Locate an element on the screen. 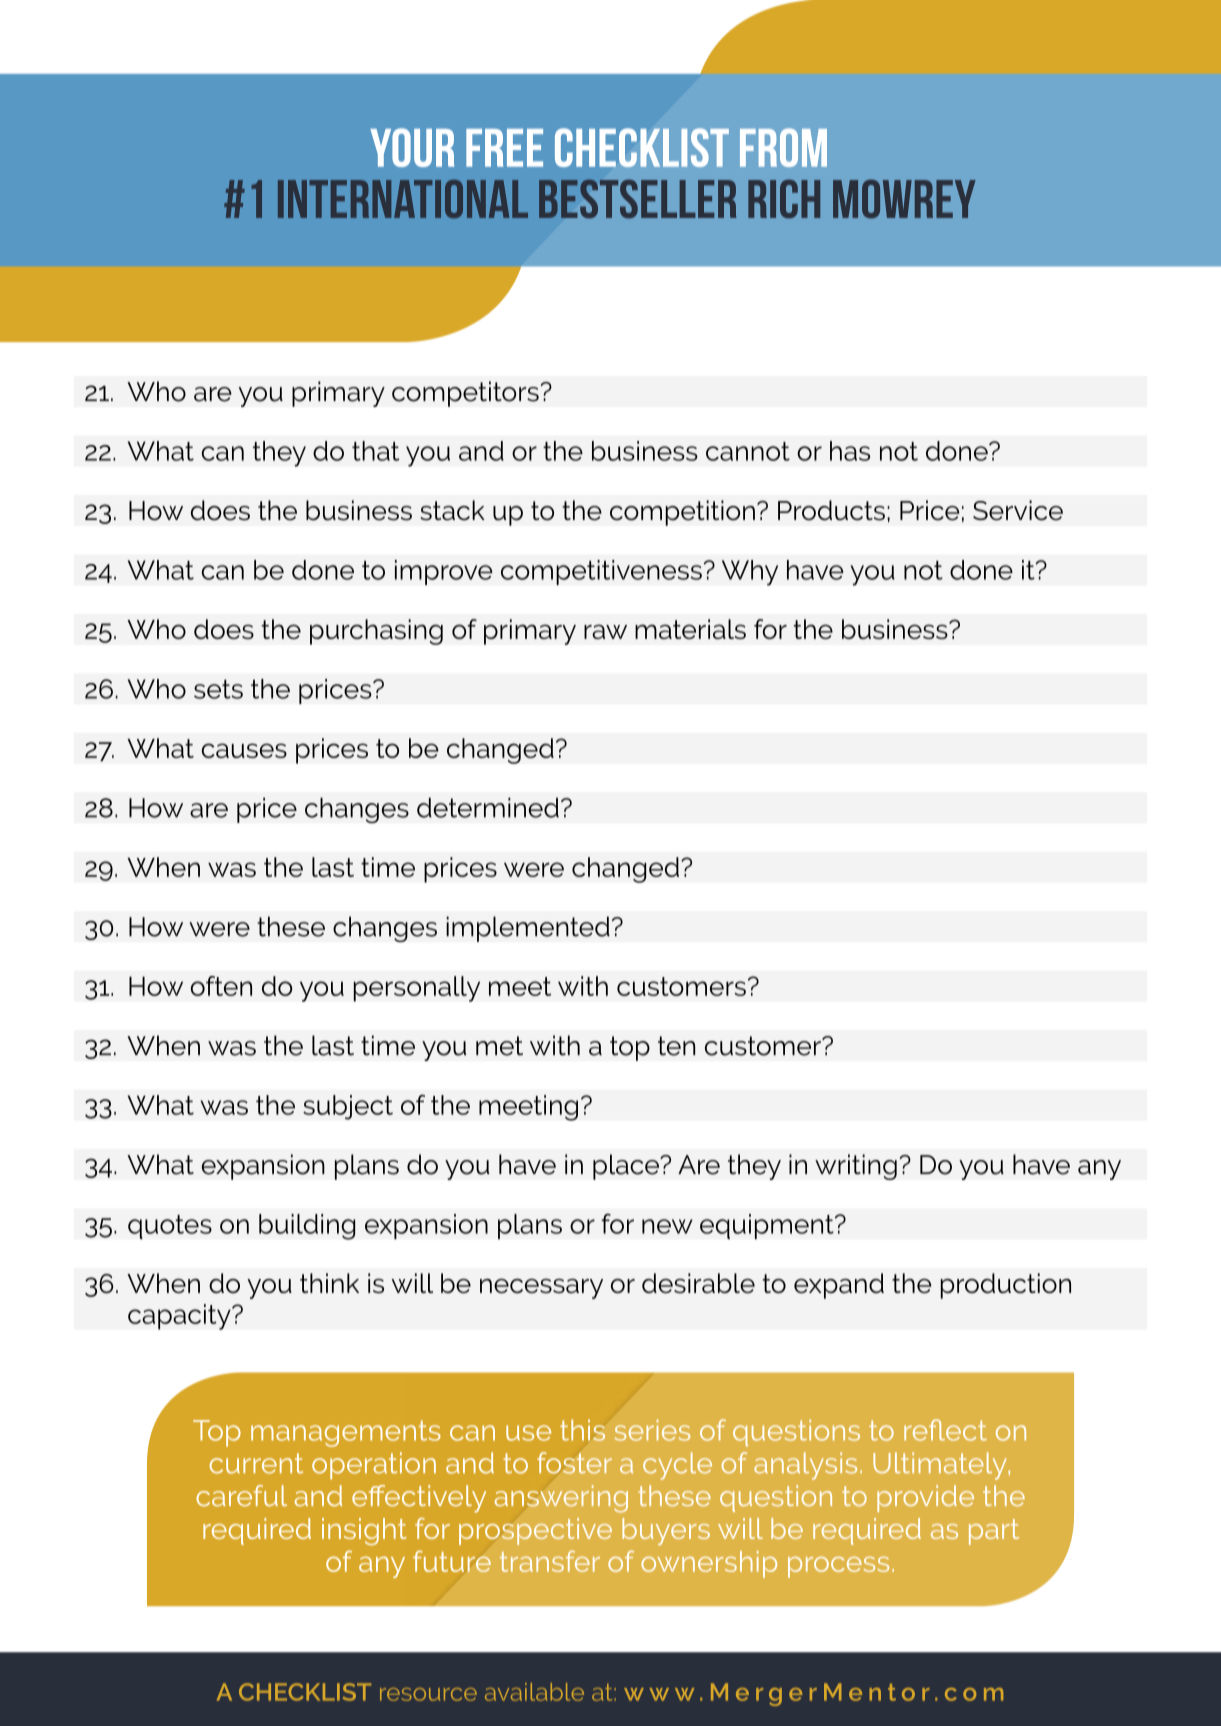 Image resolution: width=1221 pixels, height=1726 pixels. Bestseller is located at coordinates (638, 198).
